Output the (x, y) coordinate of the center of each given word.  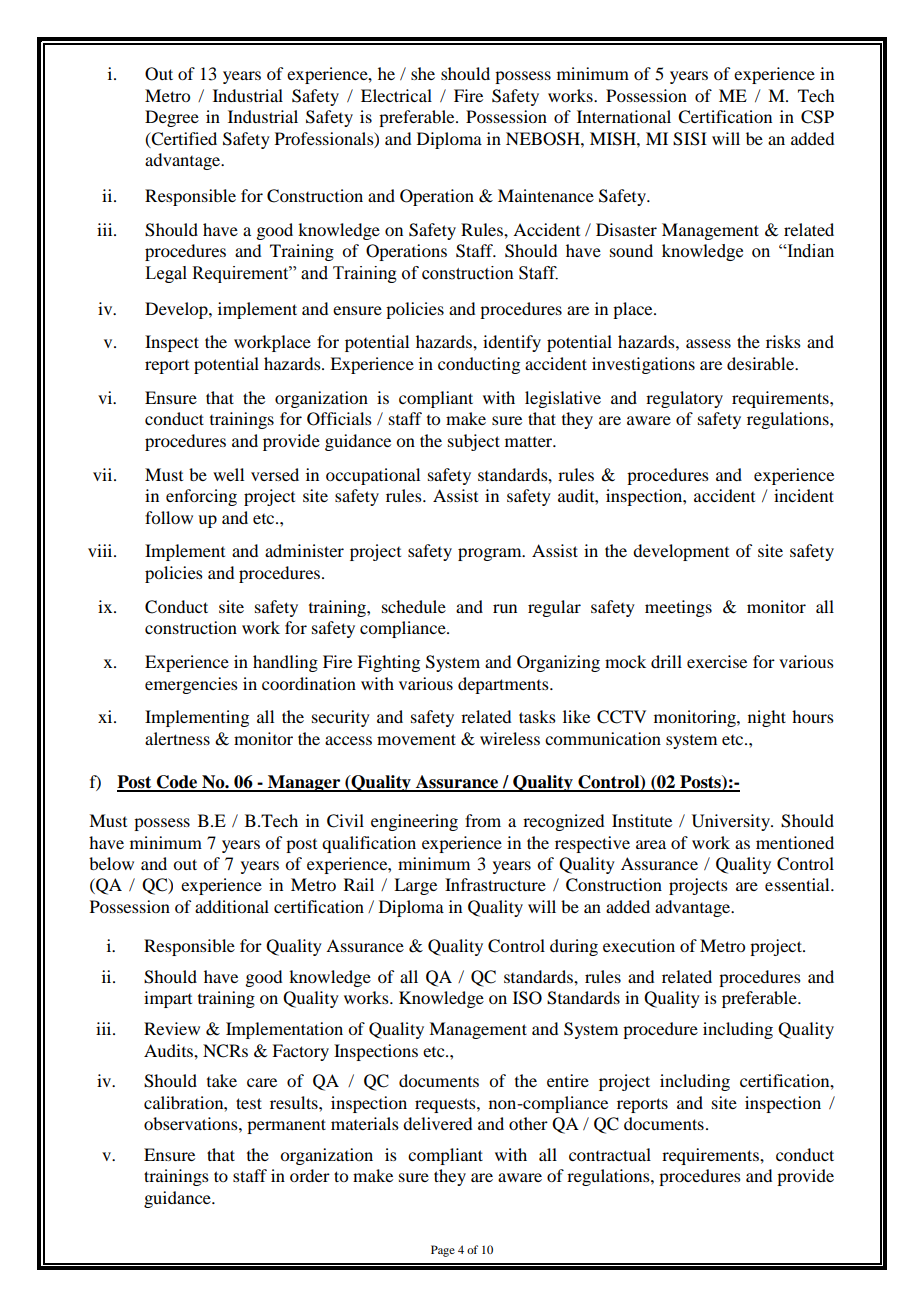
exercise (717, 661)
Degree (172, 118)
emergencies (191, 685)
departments (504, 685)
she (423, 73)
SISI (690, 139)
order (310, 1175)
